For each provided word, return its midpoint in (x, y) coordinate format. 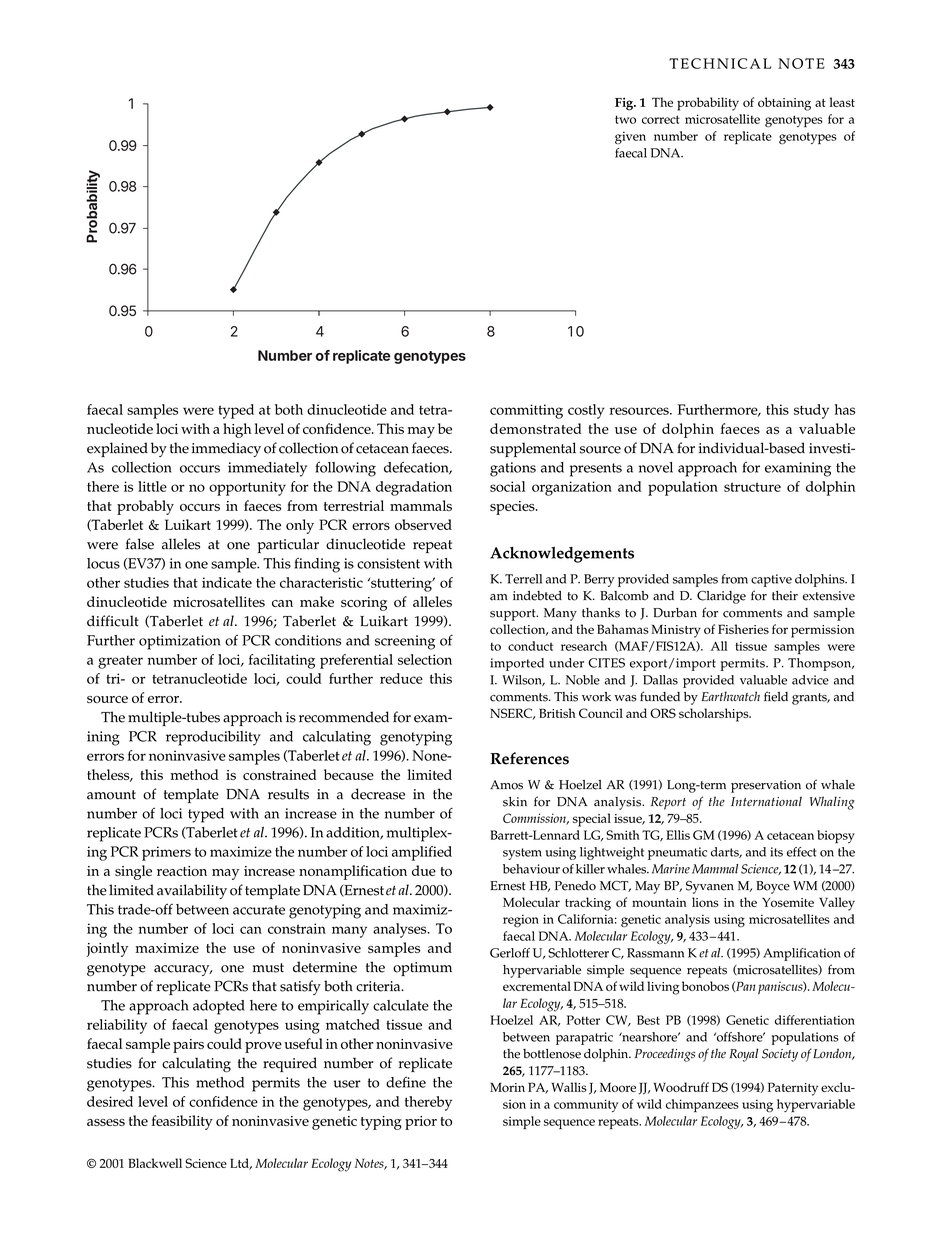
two (625, 119)
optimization (180, 642)
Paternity (793, 1089)
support (514, 615)
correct (661, 119)
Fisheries (743, 629)
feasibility (182, 1122)
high (237, 430)
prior (421, 1123)
